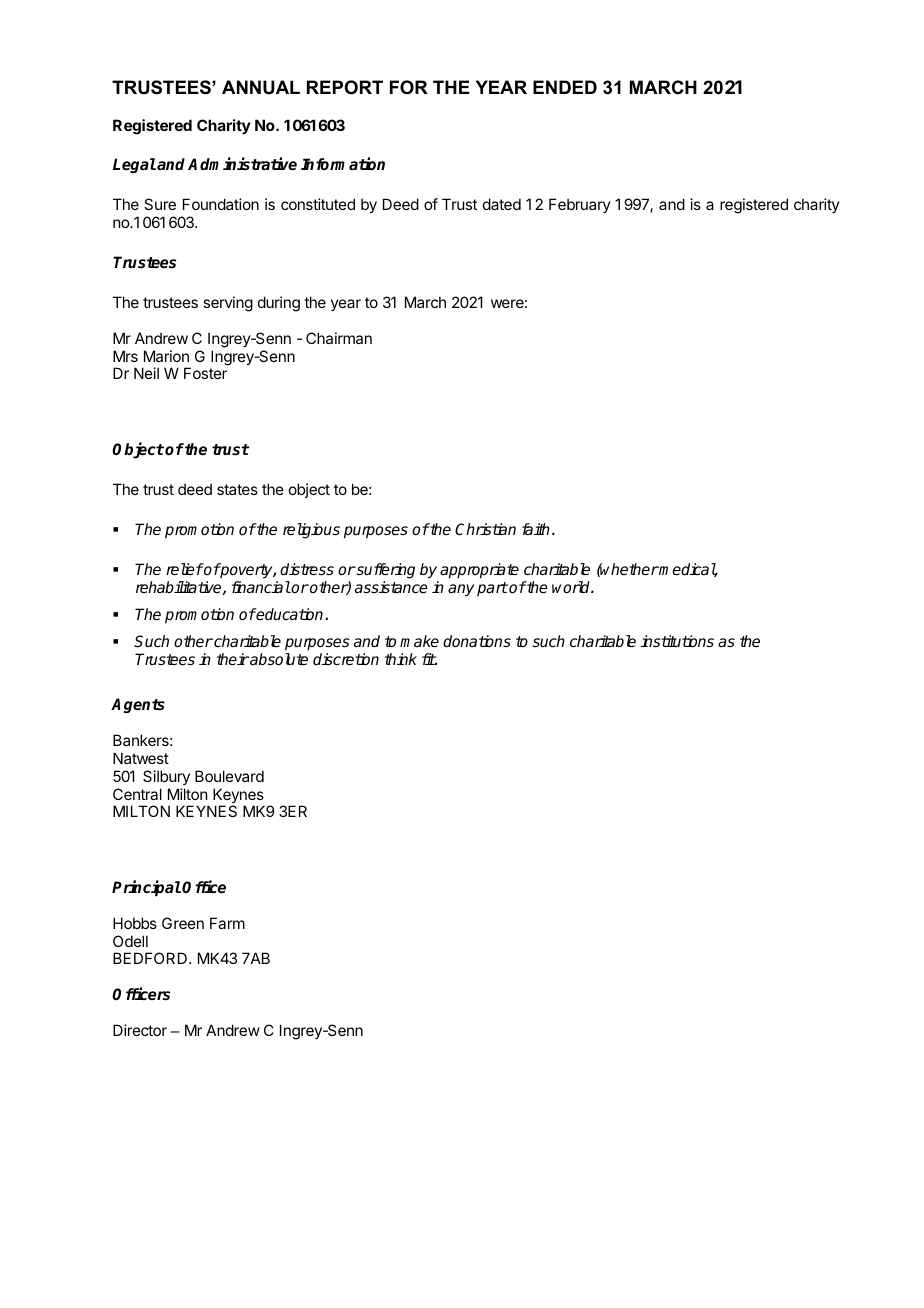  I want to click on ANNUAL, so click(261, 87).
